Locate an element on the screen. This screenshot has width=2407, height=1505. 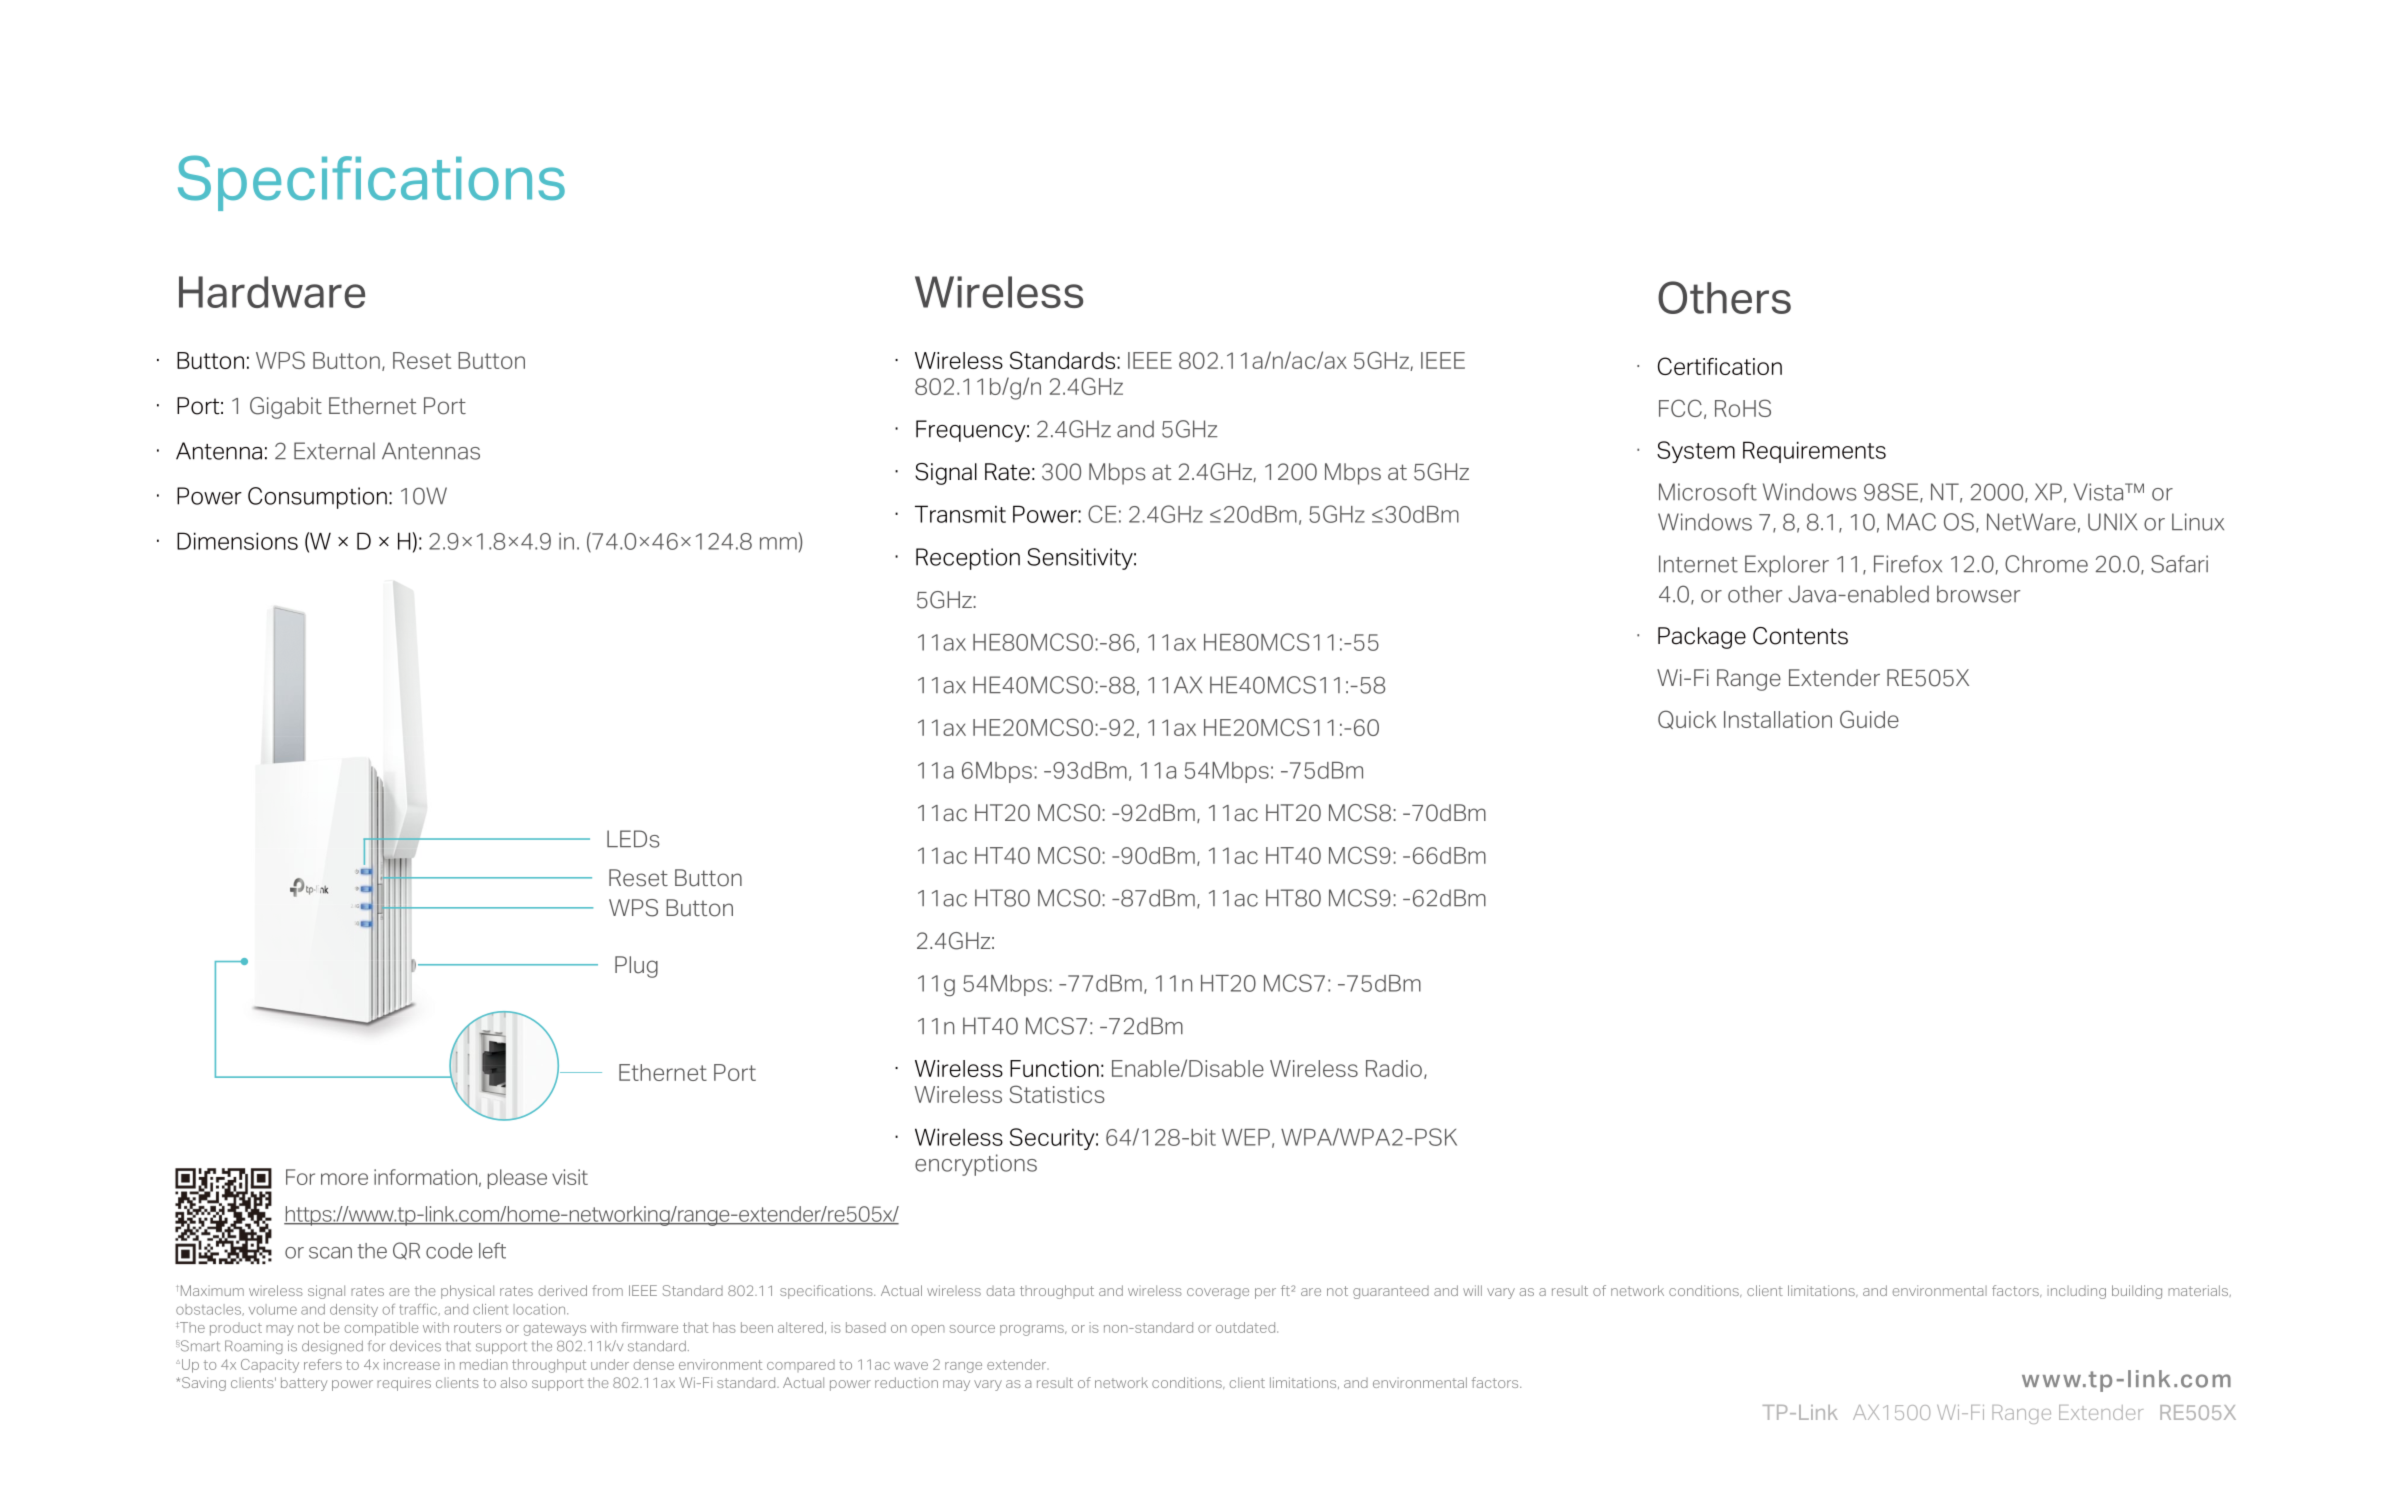
Plug is located at coordinates (636, 967).
